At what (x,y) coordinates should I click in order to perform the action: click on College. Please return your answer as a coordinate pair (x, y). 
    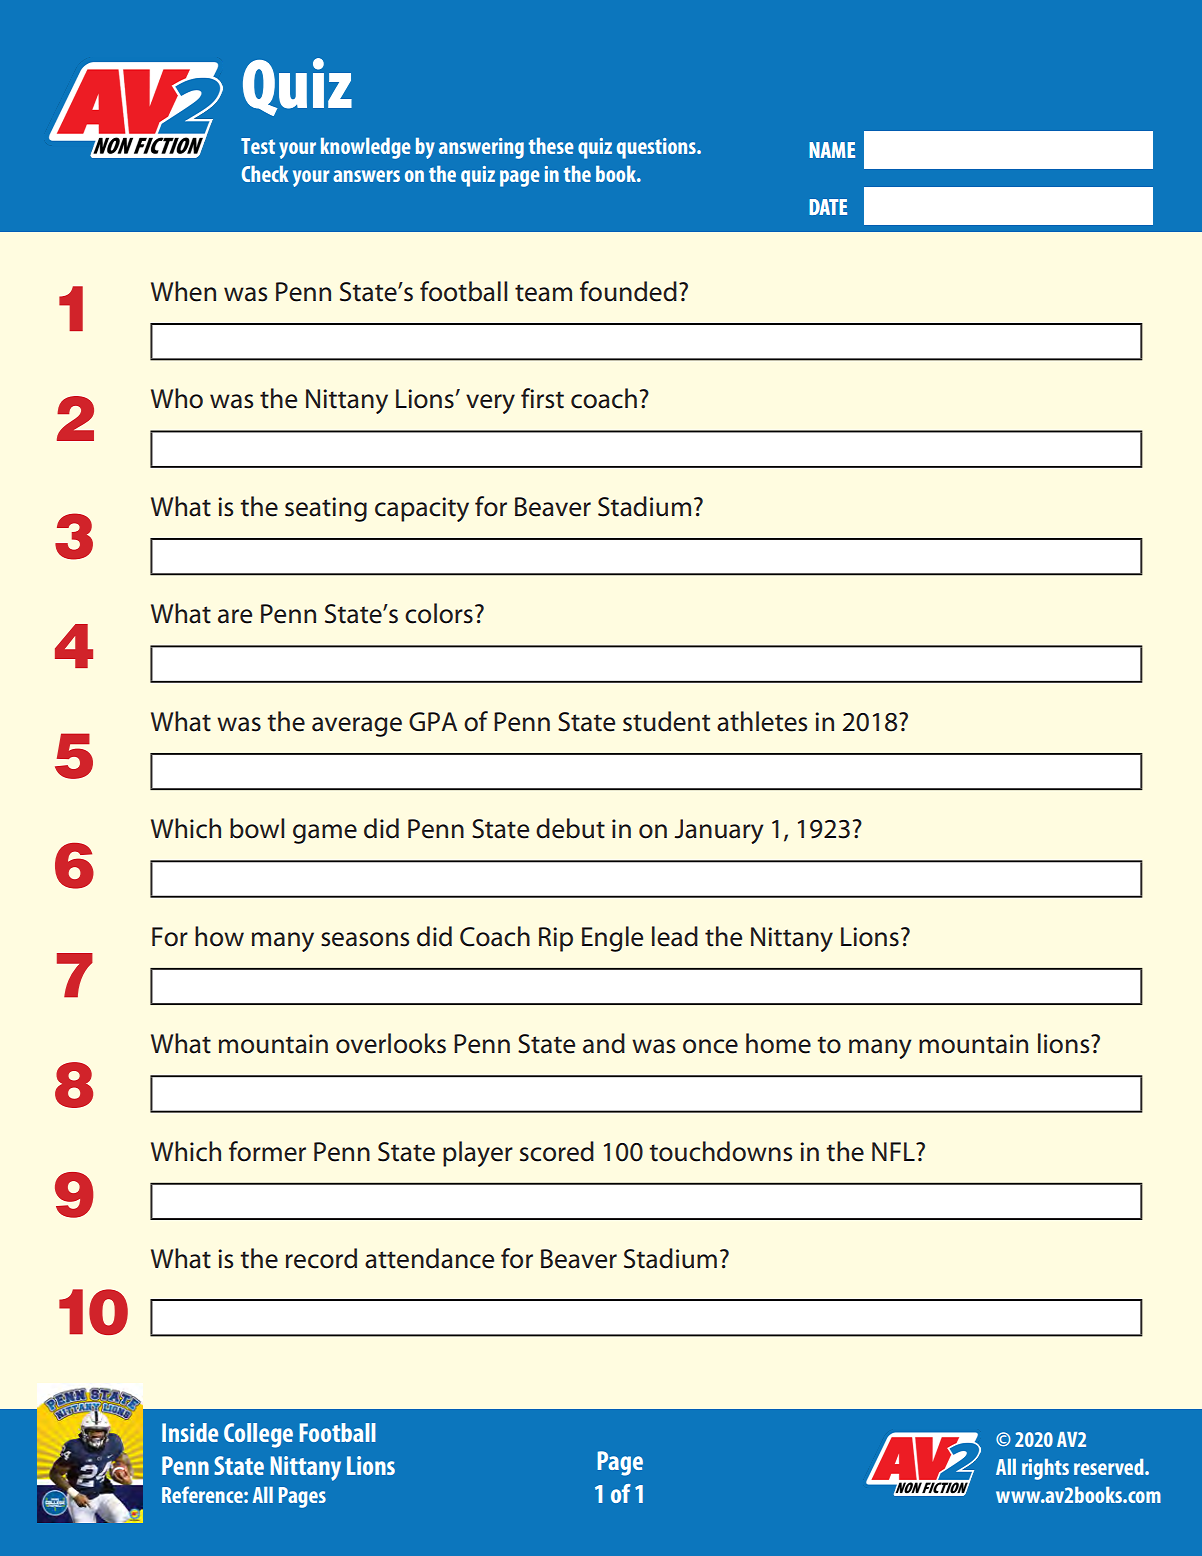
    Looking at the image, I should click on (258, 1435).
